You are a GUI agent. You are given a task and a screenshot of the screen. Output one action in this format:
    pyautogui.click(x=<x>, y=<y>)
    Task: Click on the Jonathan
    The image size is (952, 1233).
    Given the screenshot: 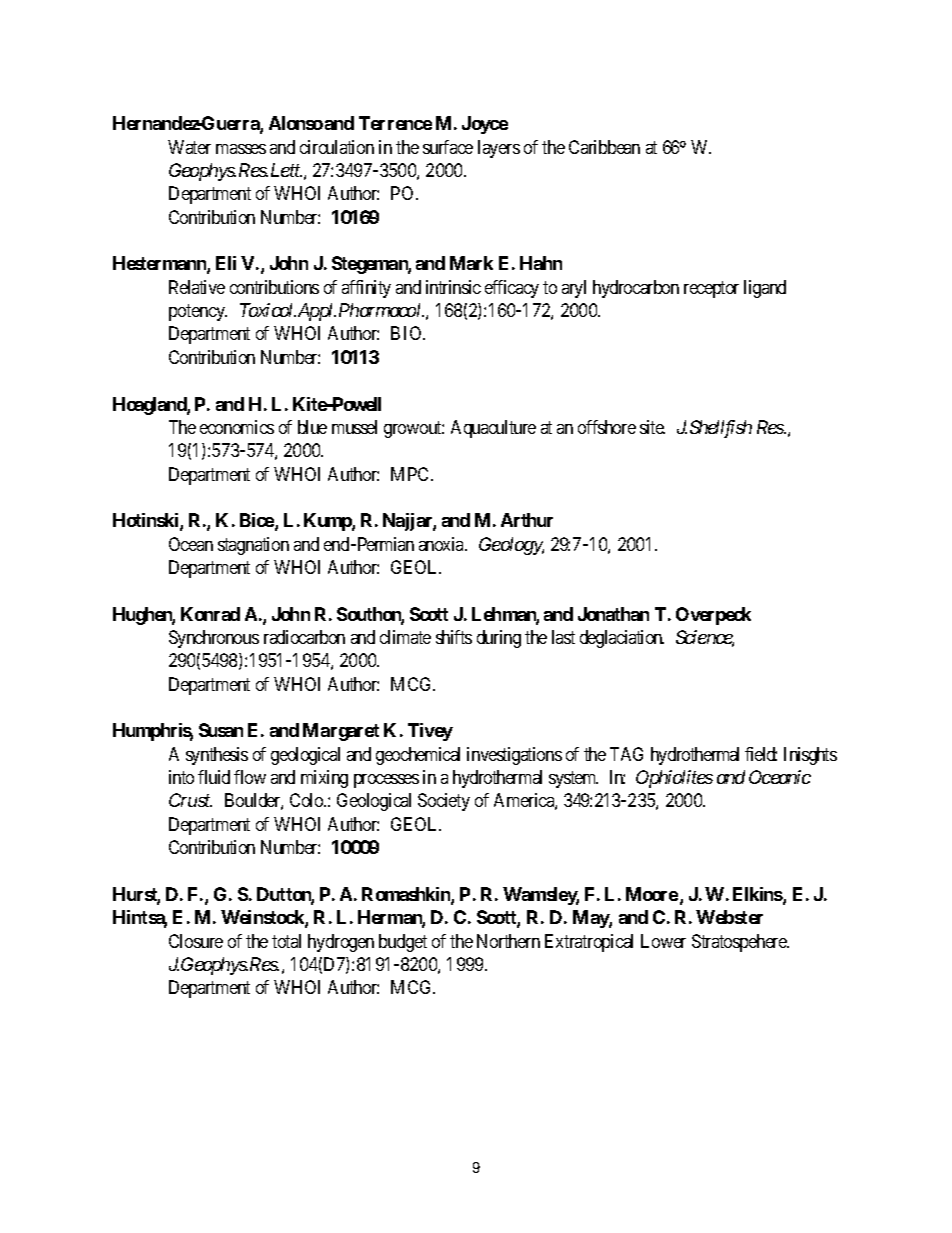 What is the action you would take?
    pyautogui.click(x=613, y=614)
